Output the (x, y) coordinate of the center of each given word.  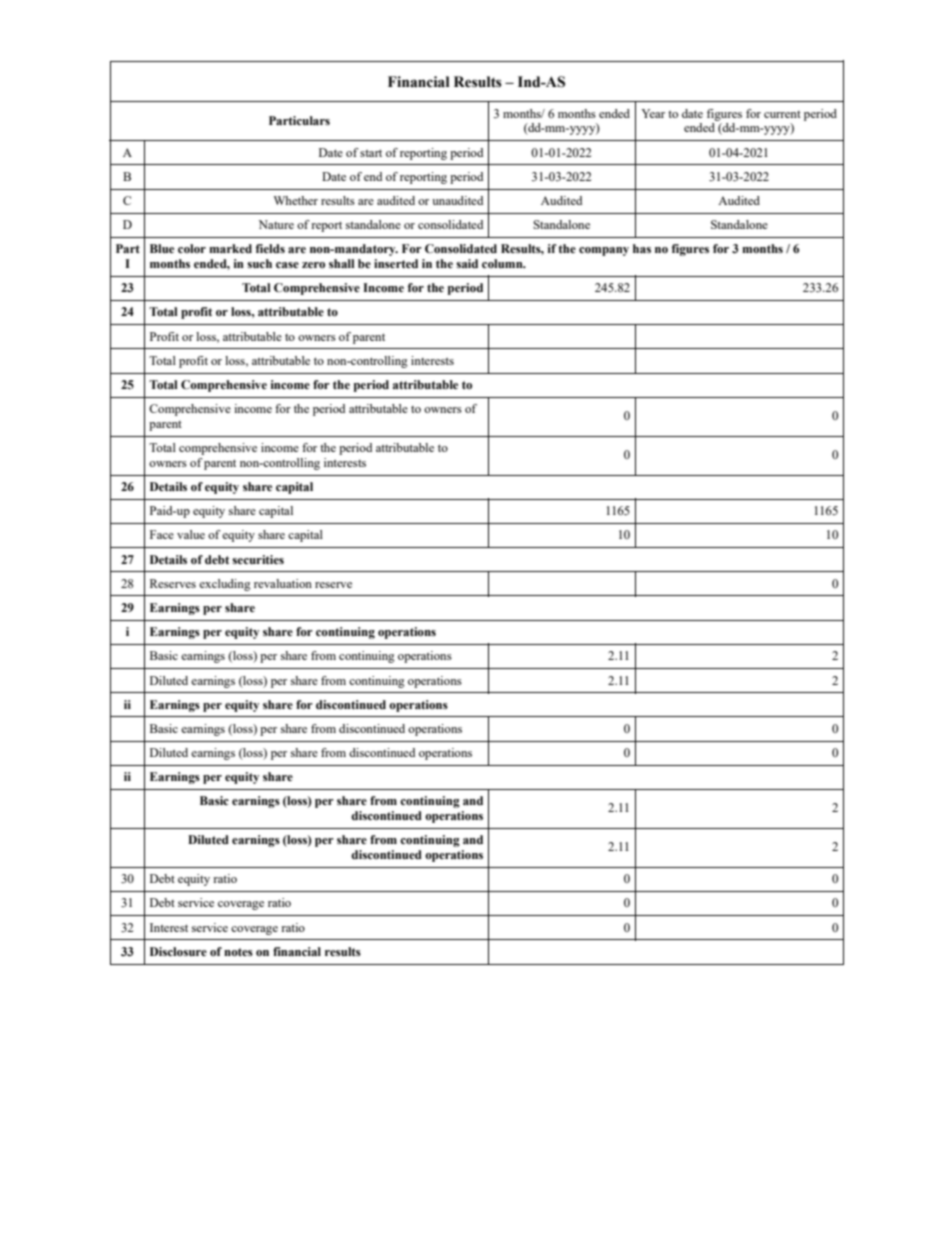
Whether (296, 200)
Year (653, 113)
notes (238, 952)
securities (258, 559)
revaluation (283, 583)
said (467, 263)
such (259, 263)
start (371, 153)
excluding (225, 585)
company (604, 251)
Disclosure (178, 951)
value (191, 534)
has (642, 248)
